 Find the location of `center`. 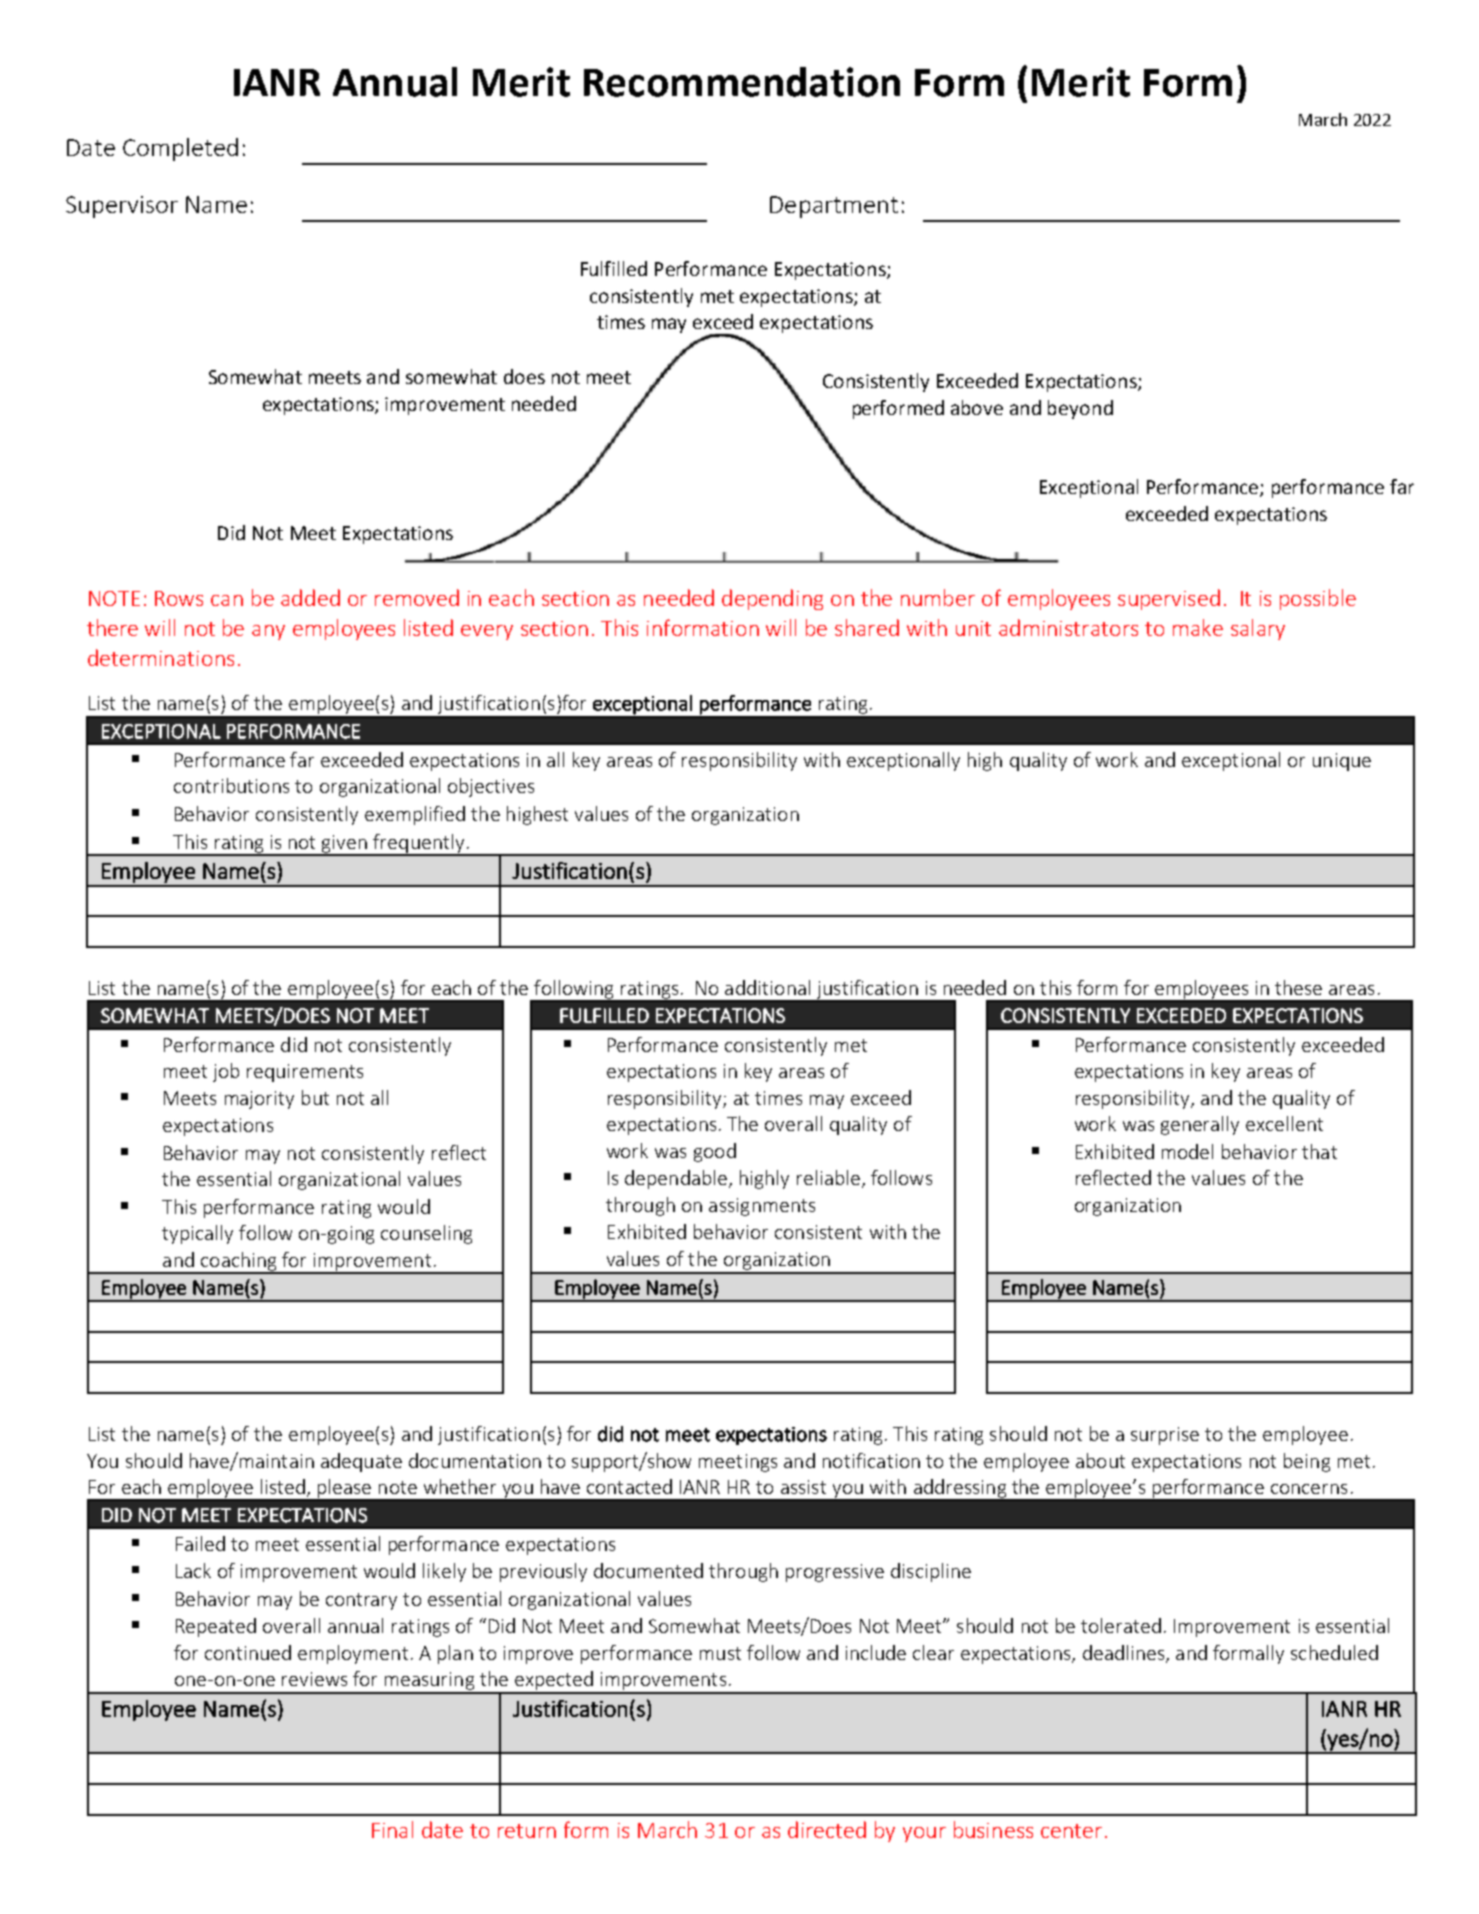

center is located at coordinates (1071, 1831).
